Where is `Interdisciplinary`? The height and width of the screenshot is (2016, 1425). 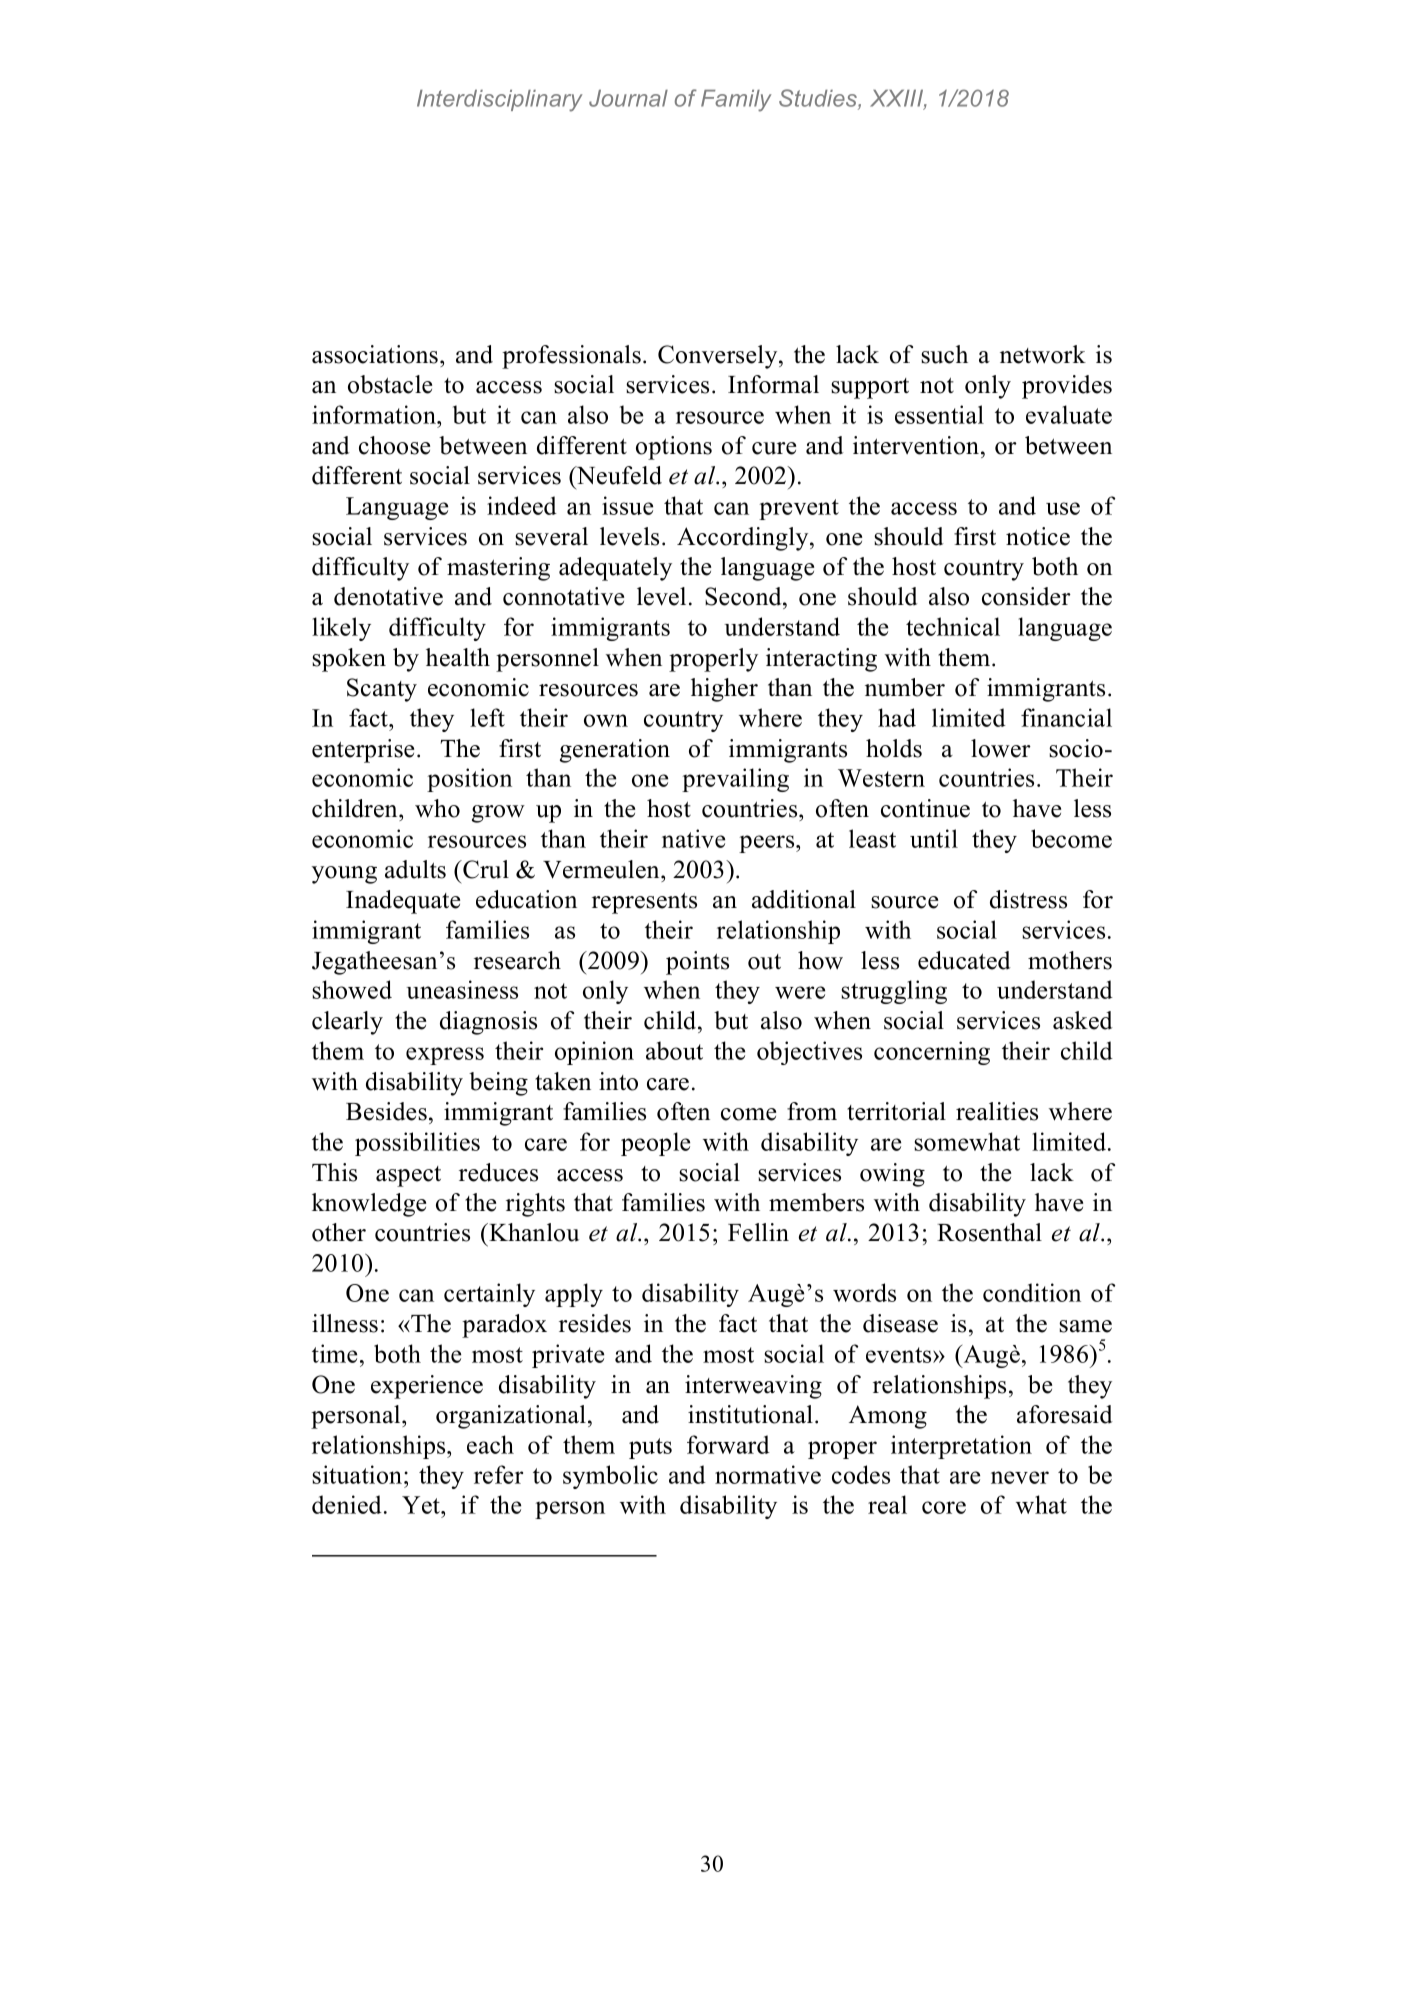 Interdisciplinary is located at coordinates (499, 101).
